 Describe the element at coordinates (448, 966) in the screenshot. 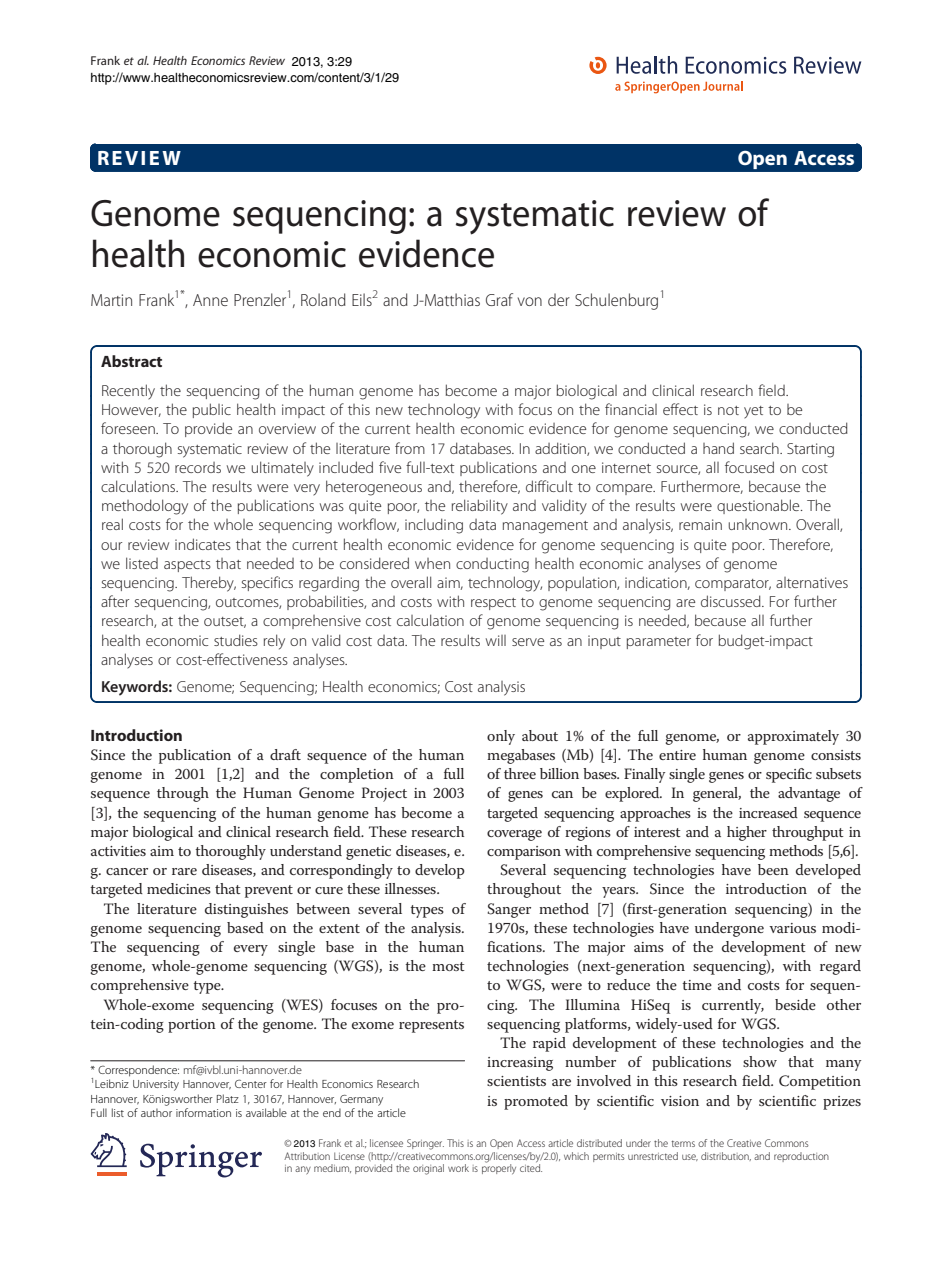

I see `most` at that location.
